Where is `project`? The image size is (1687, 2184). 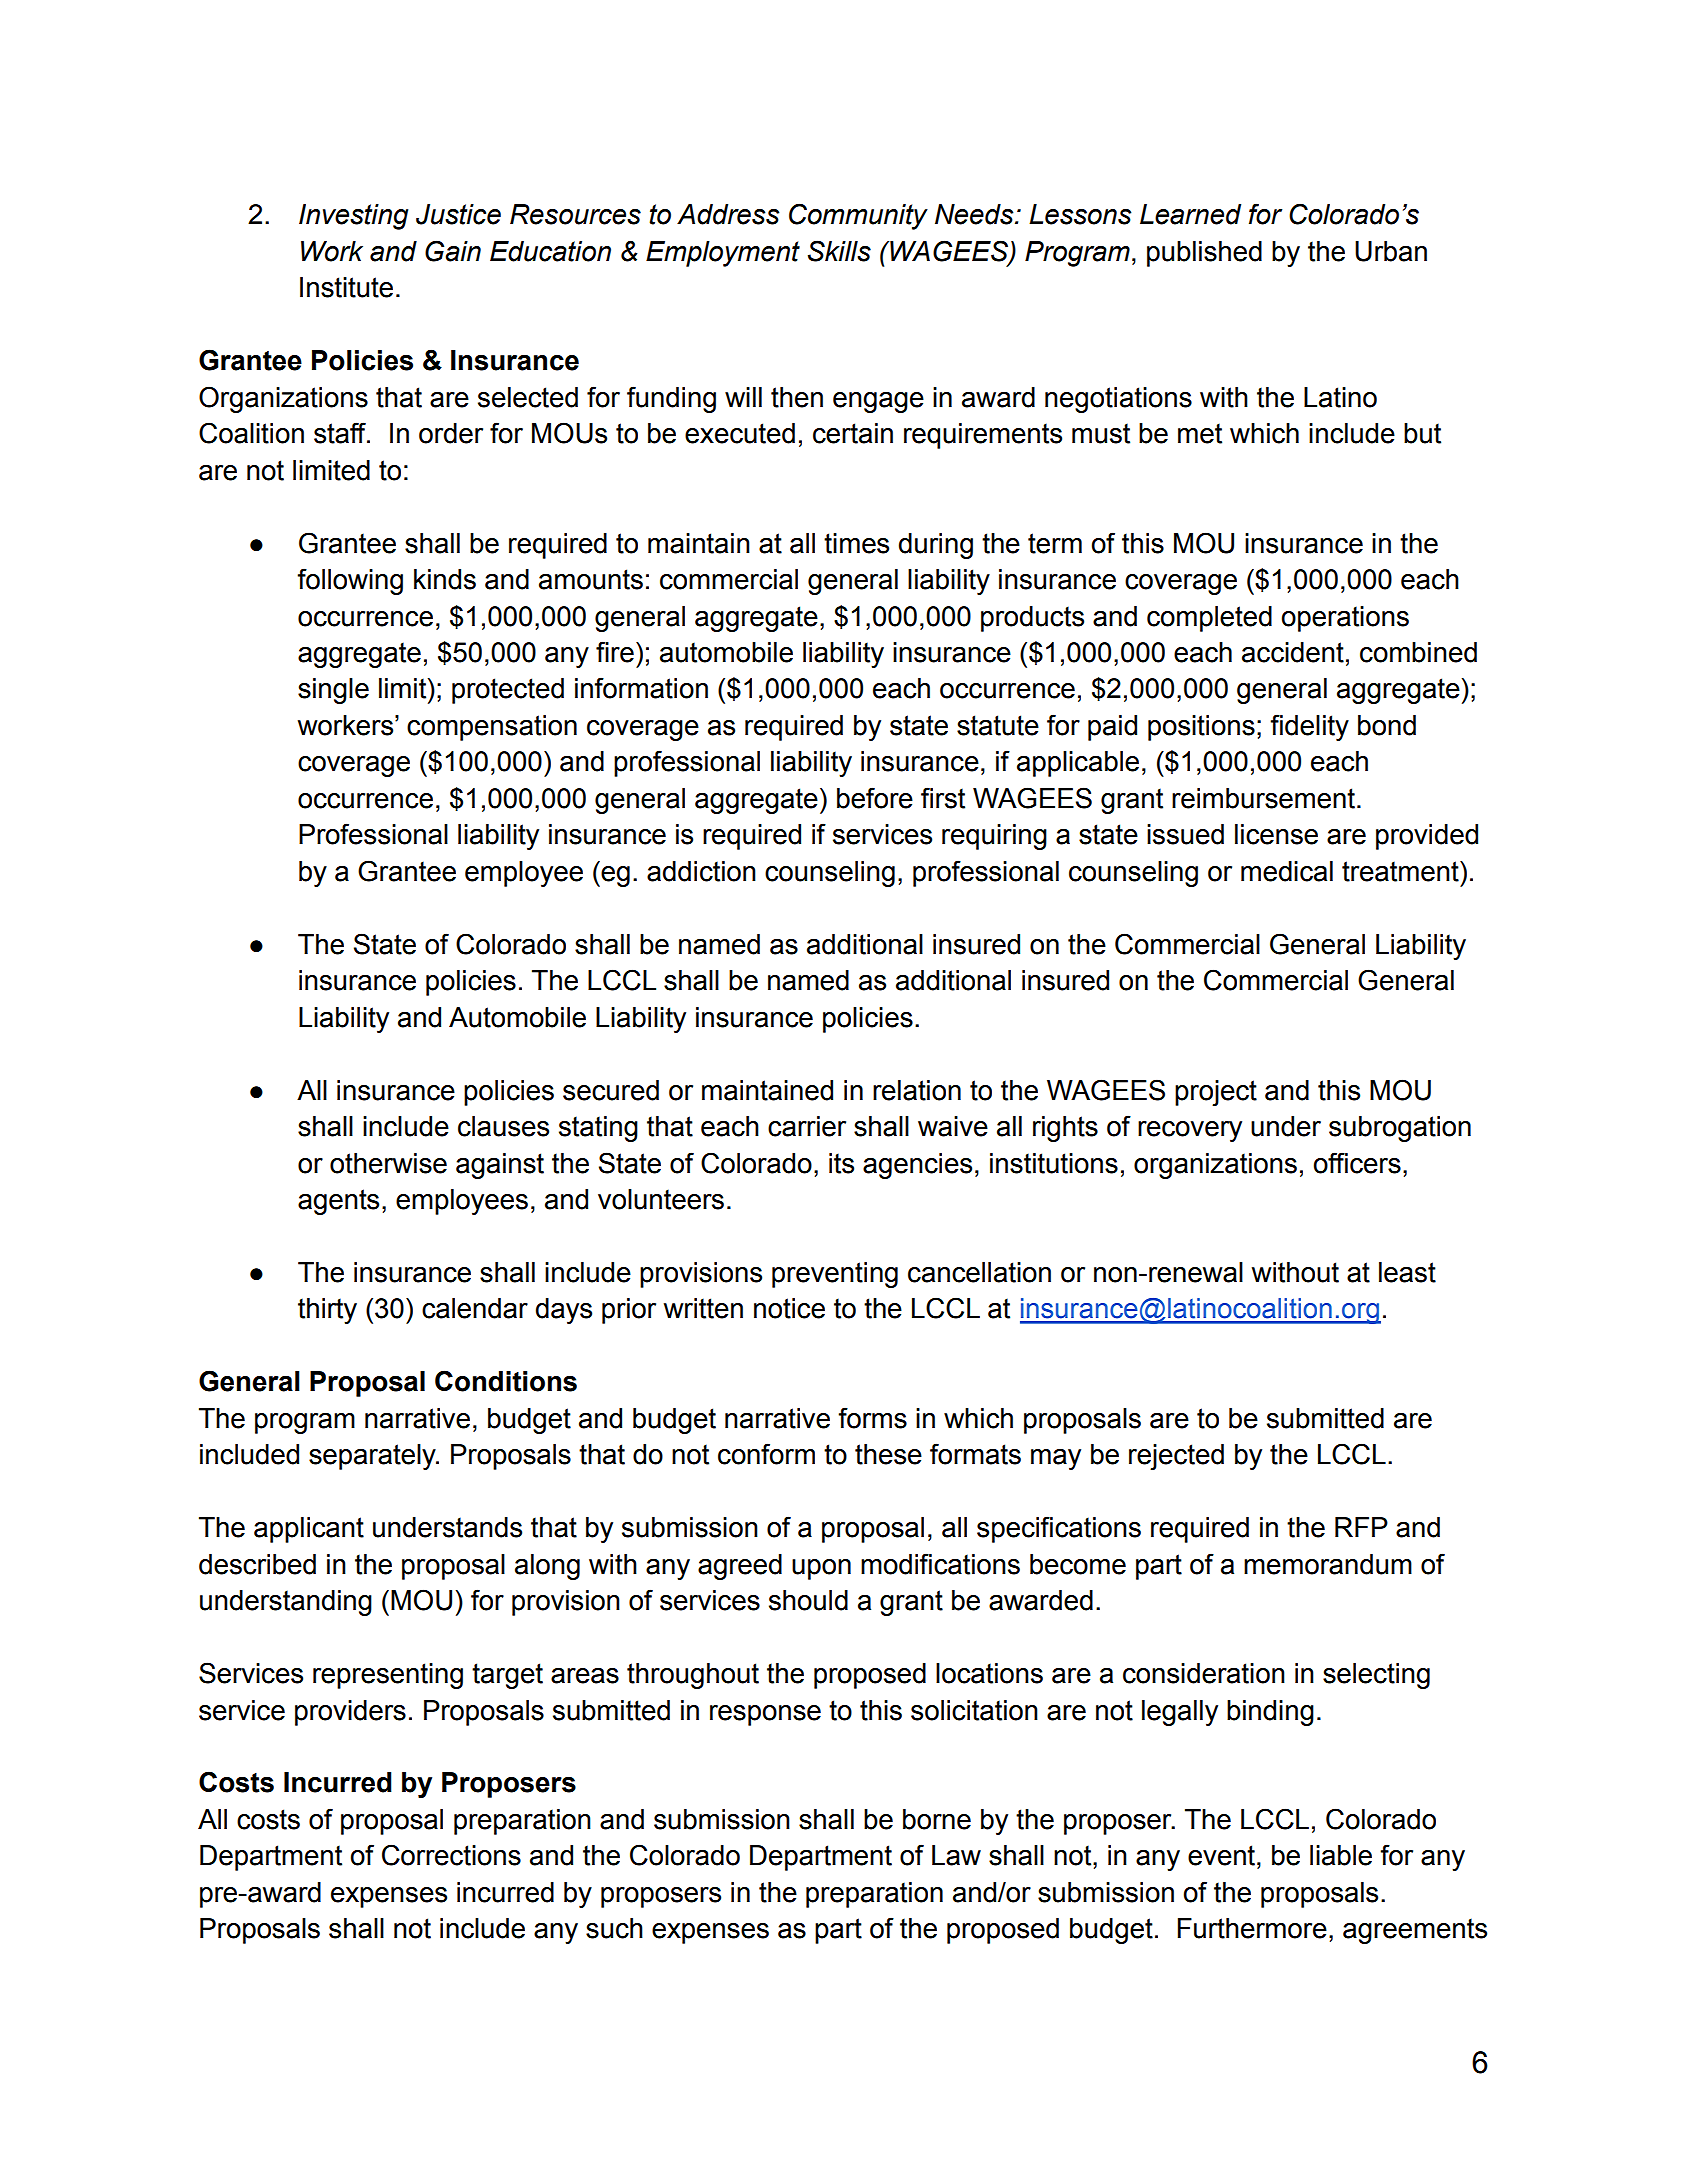 project is located at coordinates (1216, 1093).
